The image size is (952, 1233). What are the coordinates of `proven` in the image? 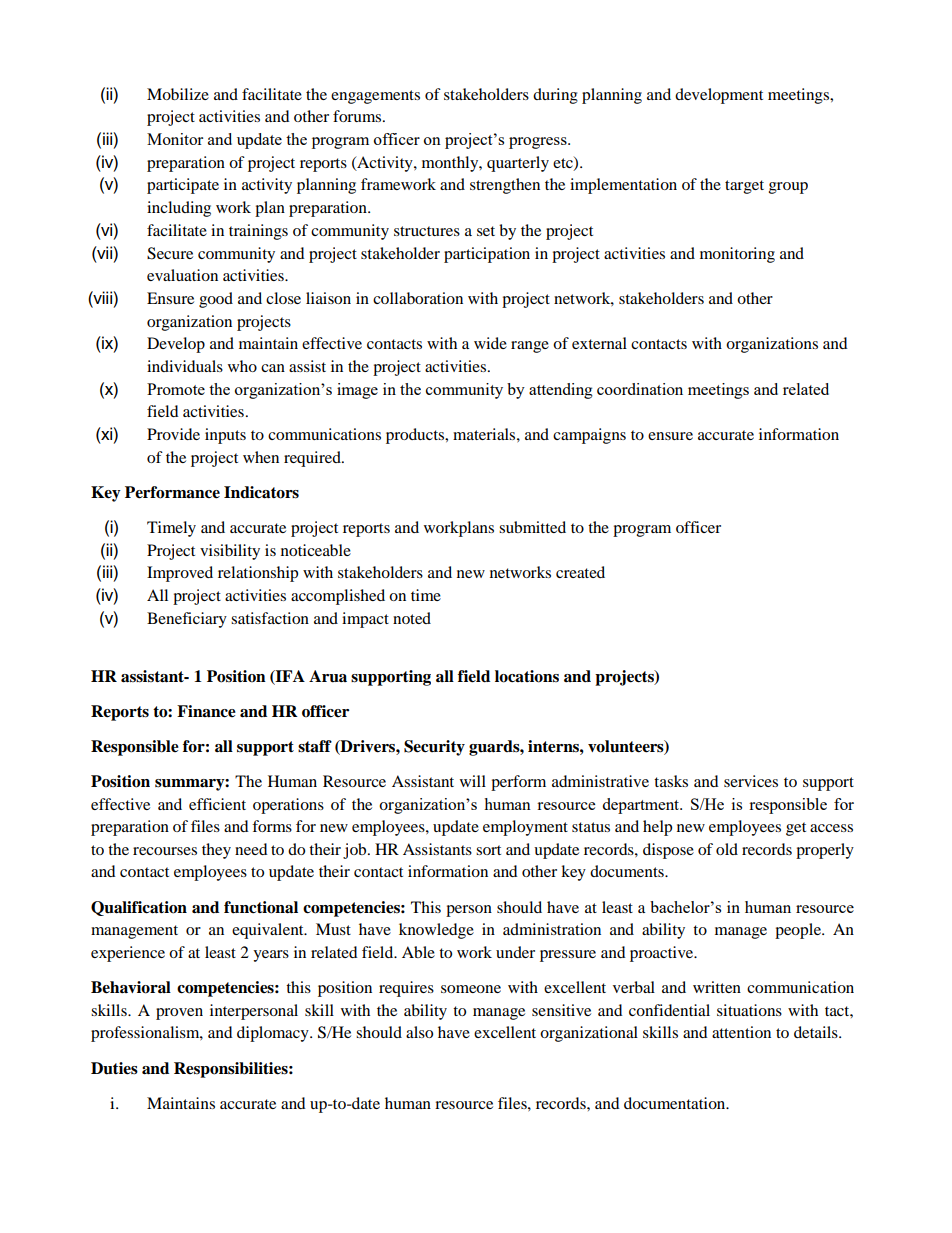 It's located at (179, 1014).
